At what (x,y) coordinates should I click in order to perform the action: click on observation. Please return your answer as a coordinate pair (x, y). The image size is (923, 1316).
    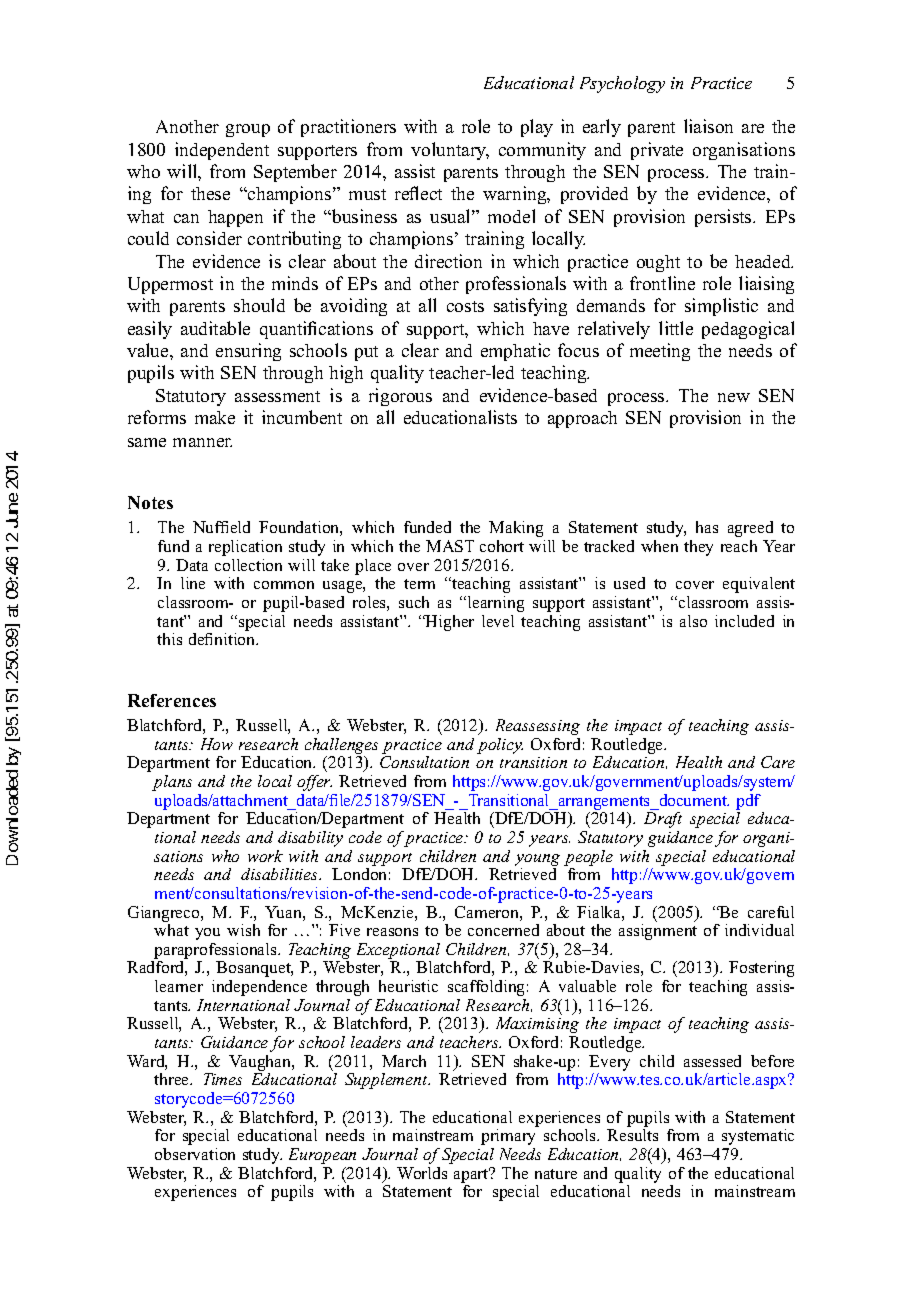
    Looking at the image, I should click on (195, 1154).
